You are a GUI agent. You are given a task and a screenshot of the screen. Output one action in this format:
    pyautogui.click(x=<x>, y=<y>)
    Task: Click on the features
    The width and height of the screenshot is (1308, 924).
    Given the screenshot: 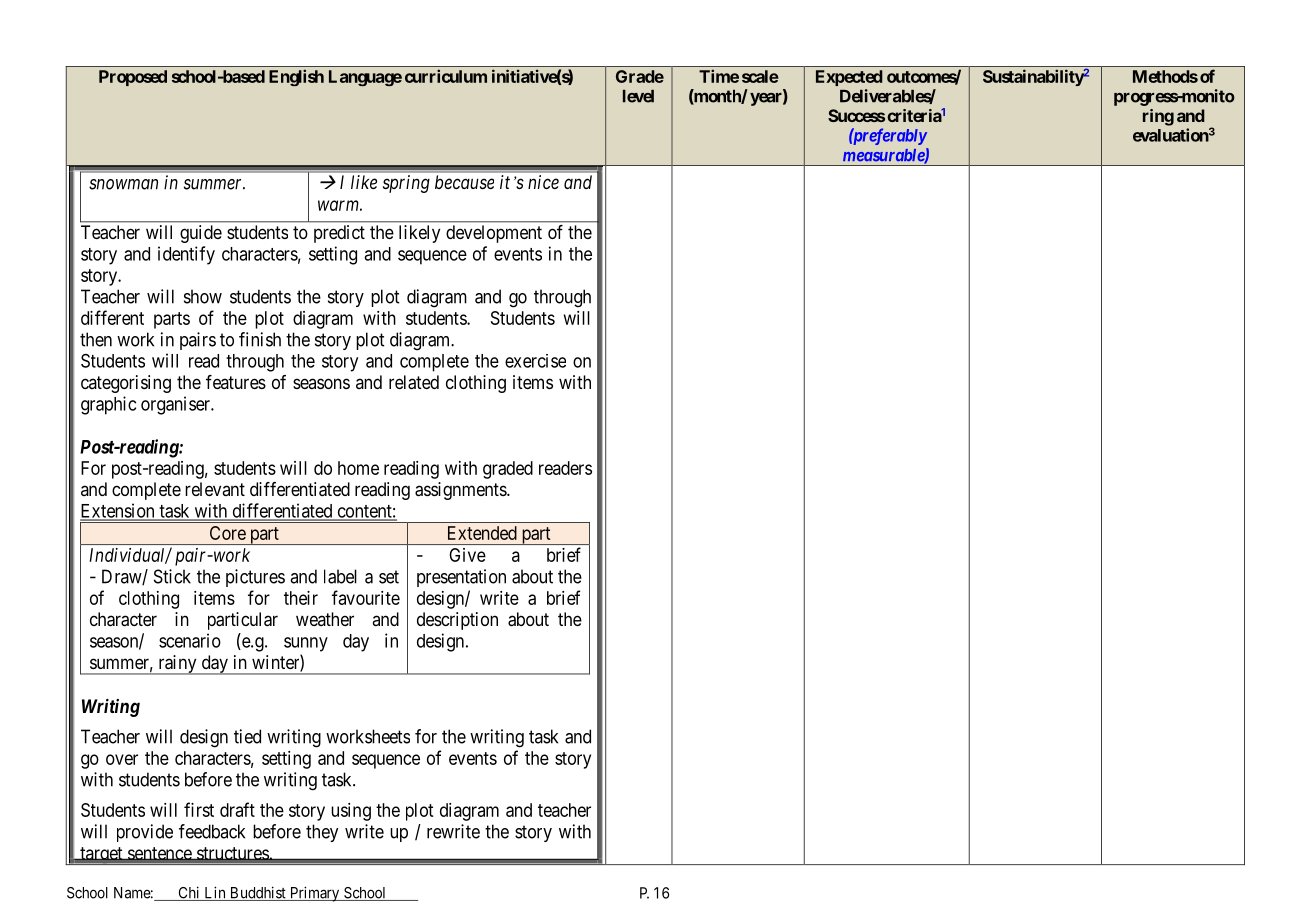 What is the action you would take?
    pyautogui.click(x=236, y=382)
